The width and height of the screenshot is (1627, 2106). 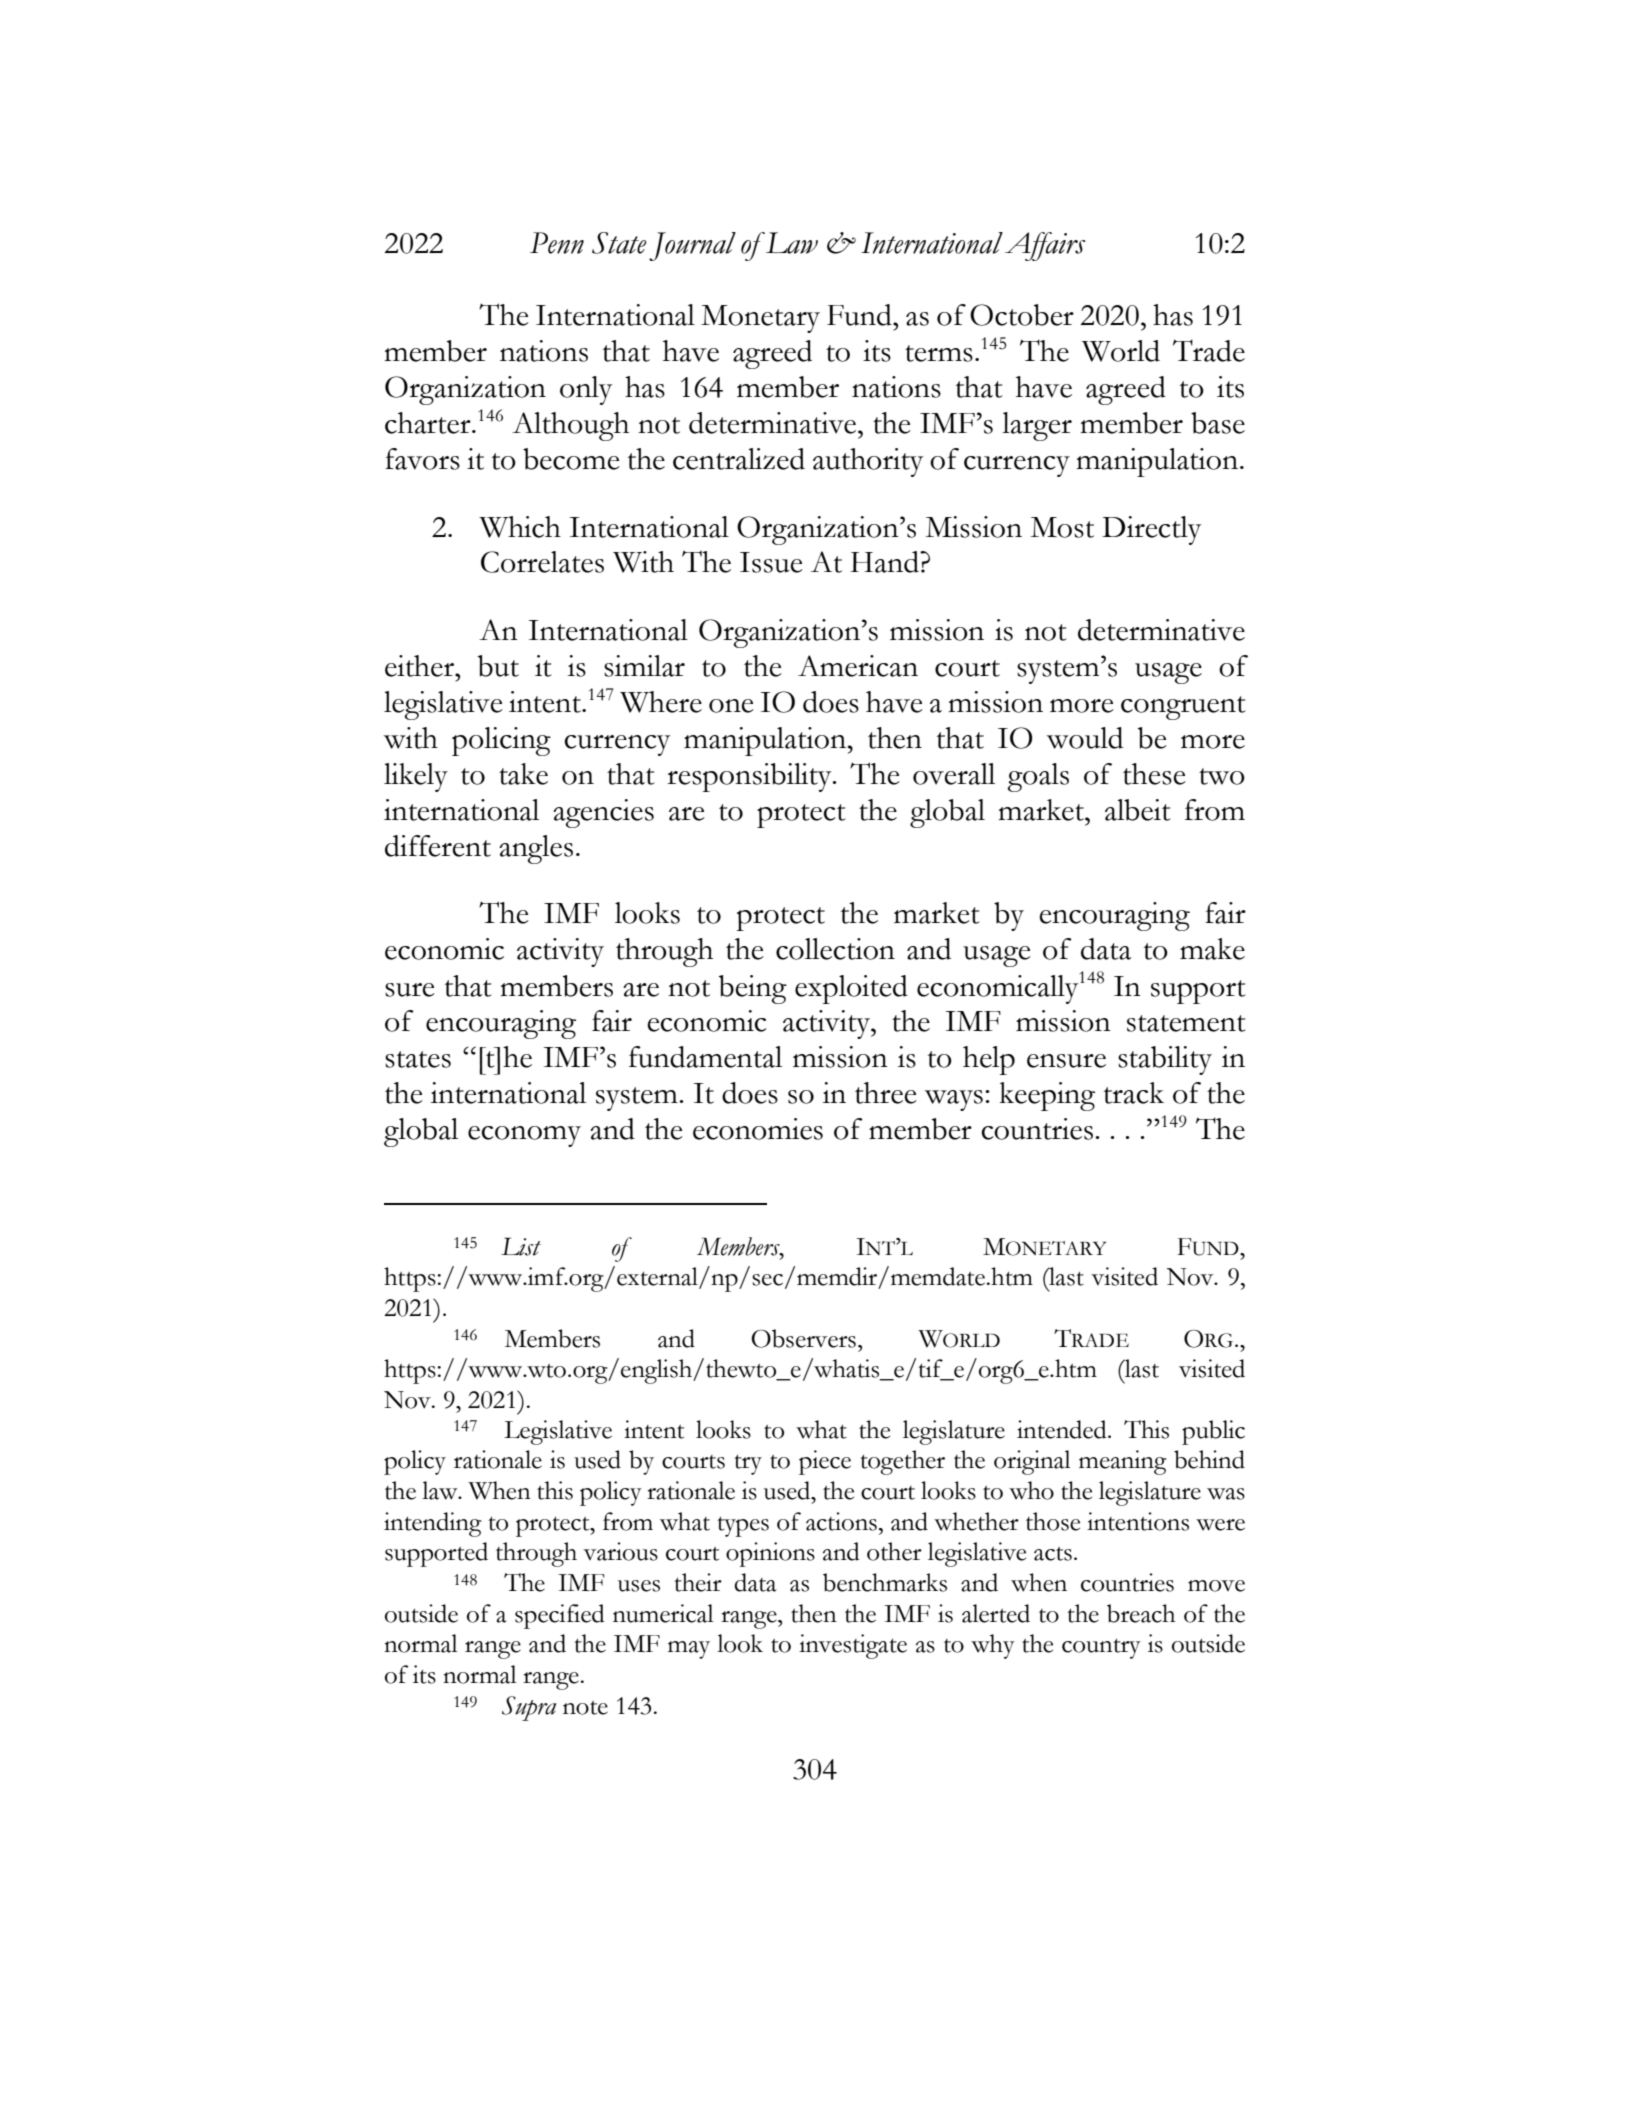 What do you see at coordinates (529, 1708) in the screenshot?
I see `Supra` at bounding box center [529, 1708].
